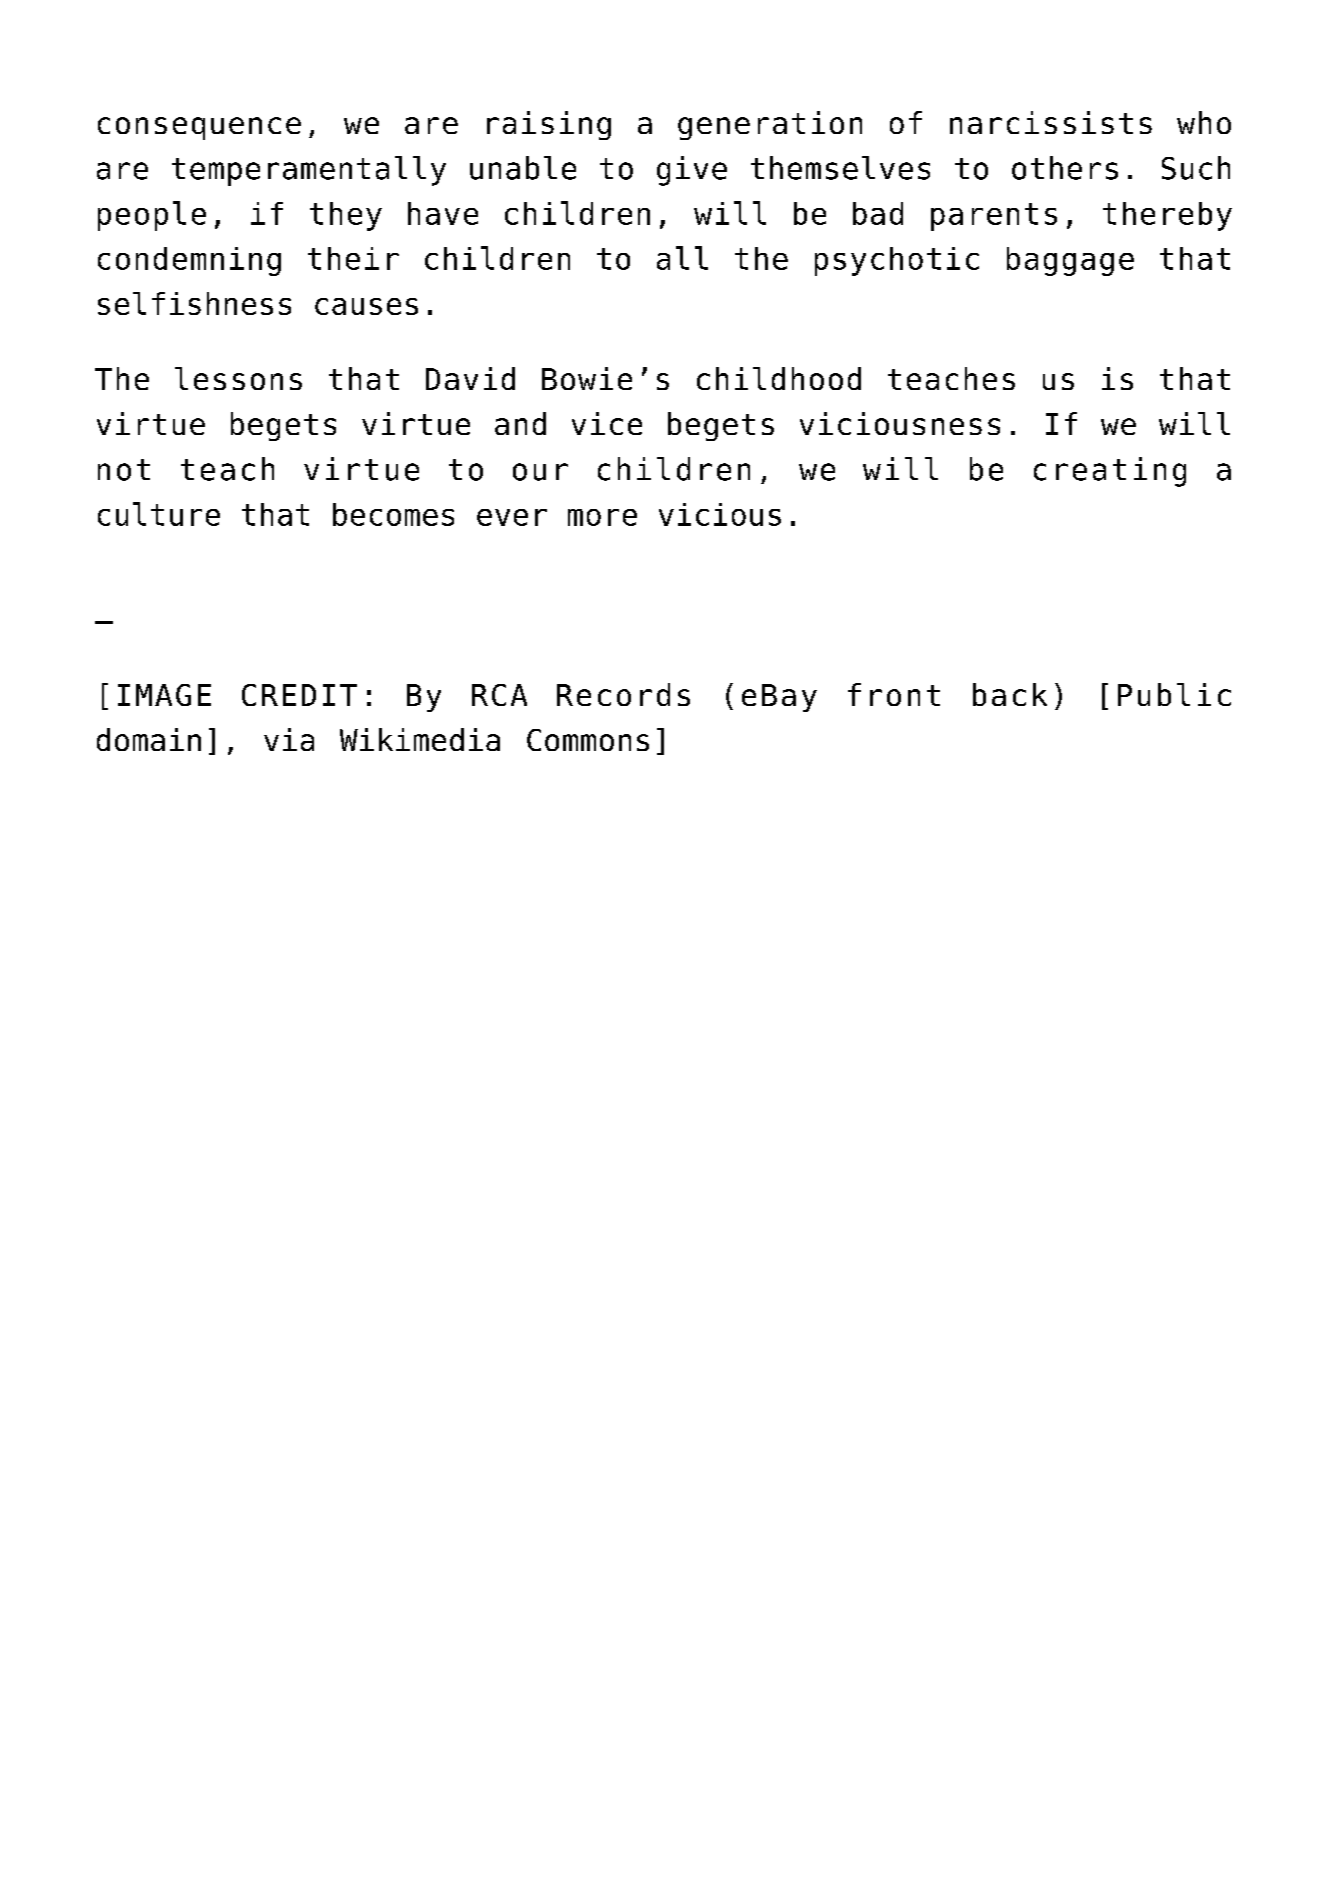 This screenshot has height=1877, width=1328. What do you see at coordinates (692, 171) in the screenshot?
I see `give` at bounding box center [692, 171].
